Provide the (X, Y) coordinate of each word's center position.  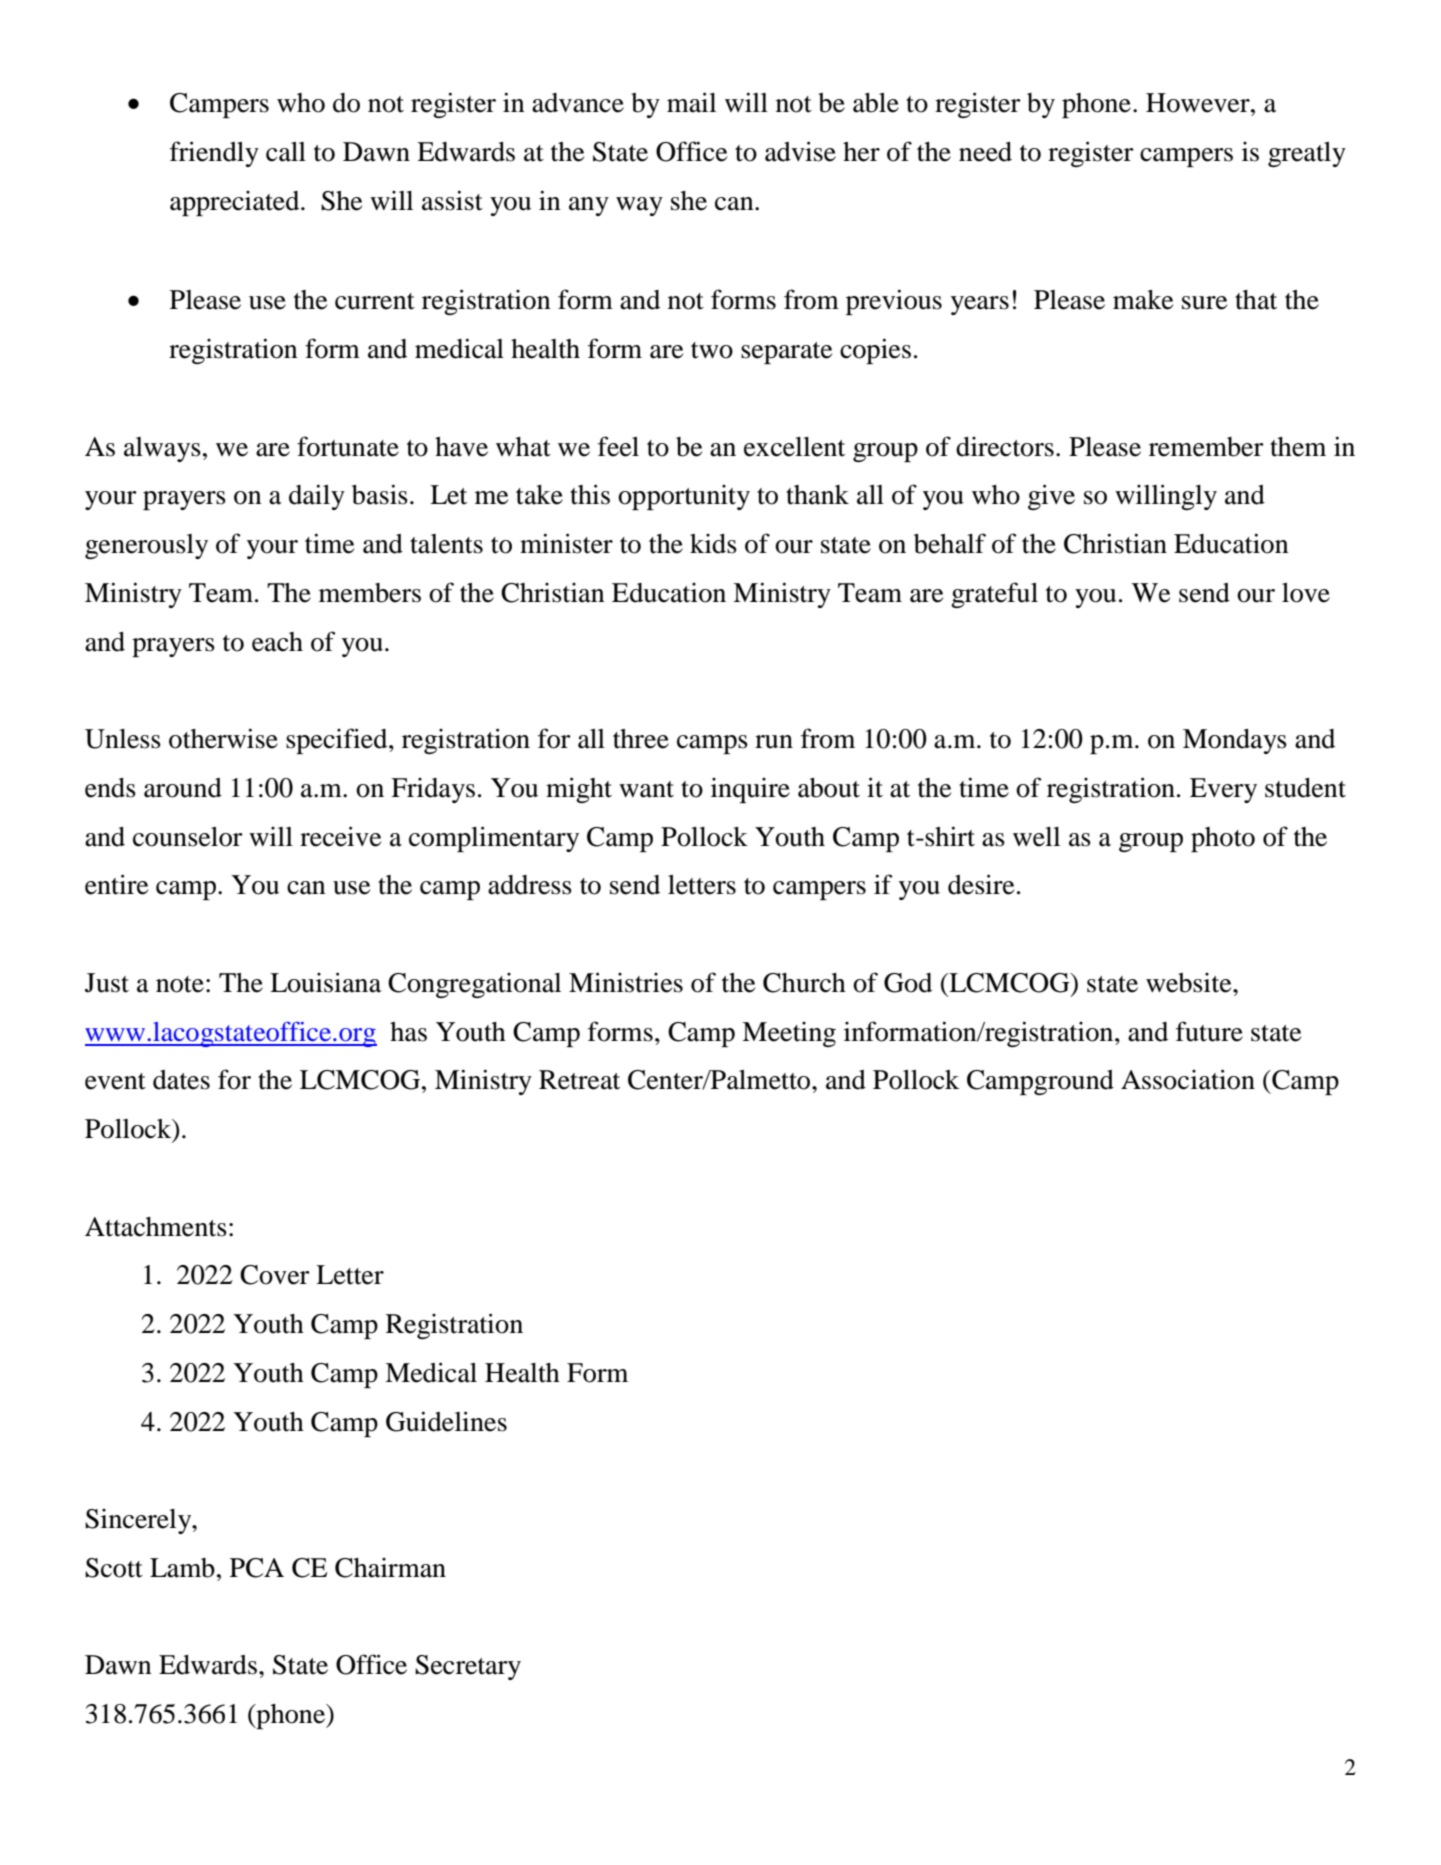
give (1051, 497)
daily (317, 497)
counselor (188, 837)
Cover (275, 1275)
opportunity (684, 497)
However (1199, 103)
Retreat (579, 1080)
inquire (750, 790)
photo (1223, 839)
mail (691, 102)
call (286, 152)
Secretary (468, 1667)
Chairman (390, 1568)
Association (1188, 1079)
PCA (257, 1568)
